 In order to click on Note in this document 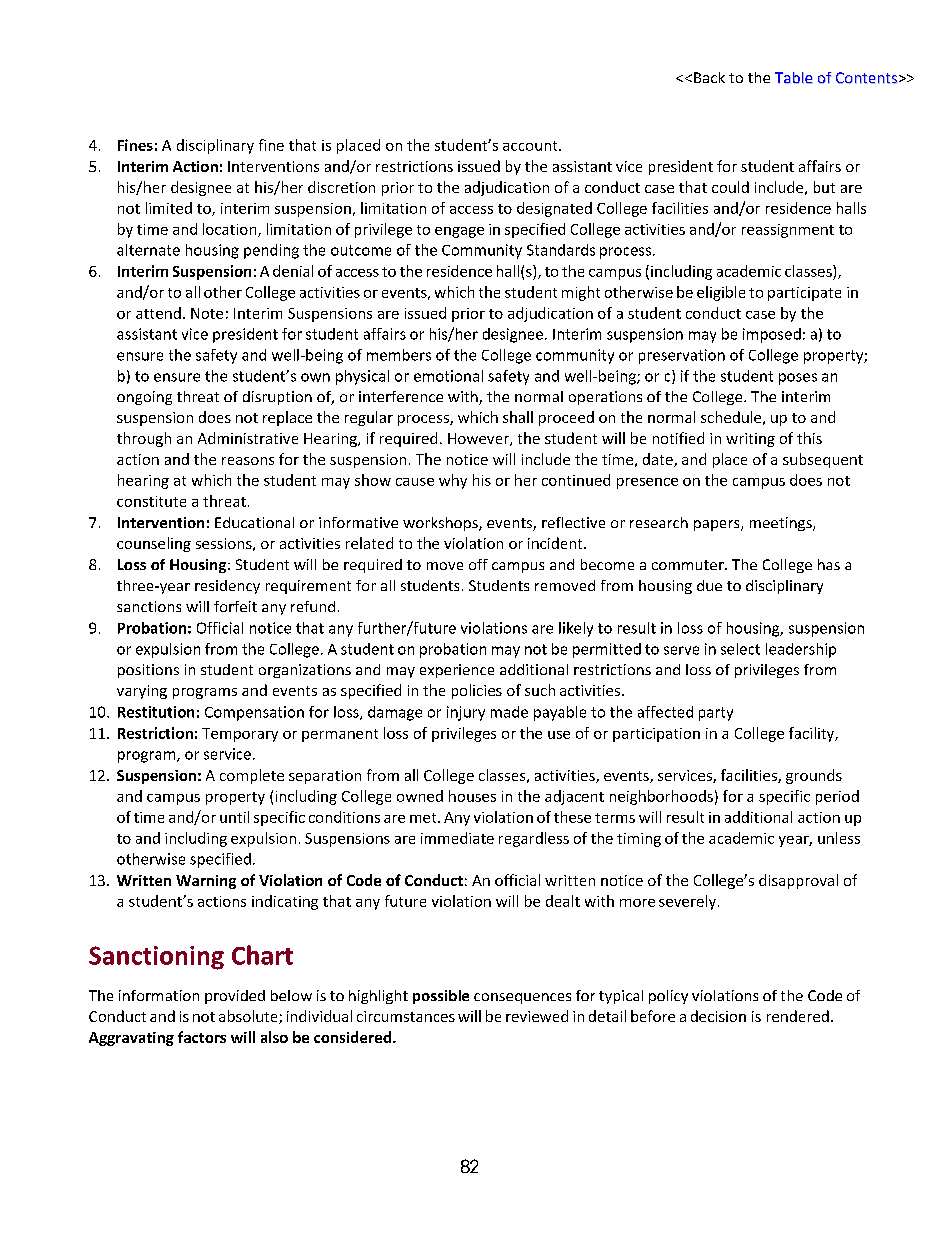, I will do `click(207, 313)`.
